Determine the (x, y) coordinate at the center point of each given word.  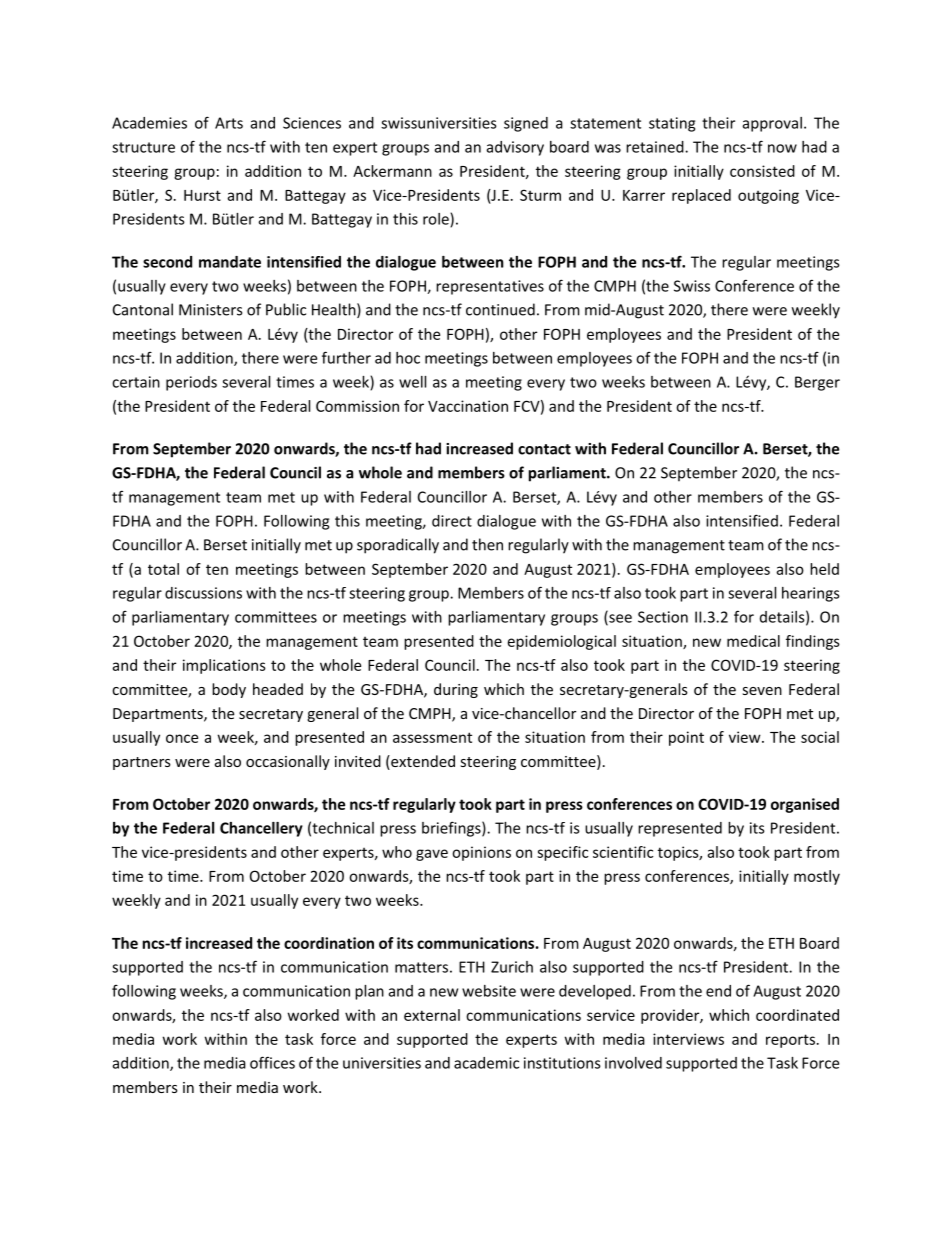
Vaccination (468, 406)
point (686, 738)
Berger (817, 383)
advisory (515, 148)
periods (191, 383)
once (182, 738)
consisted (762, 171)
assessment (432, 737)
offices (272, 1062)
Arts (229, 123)
